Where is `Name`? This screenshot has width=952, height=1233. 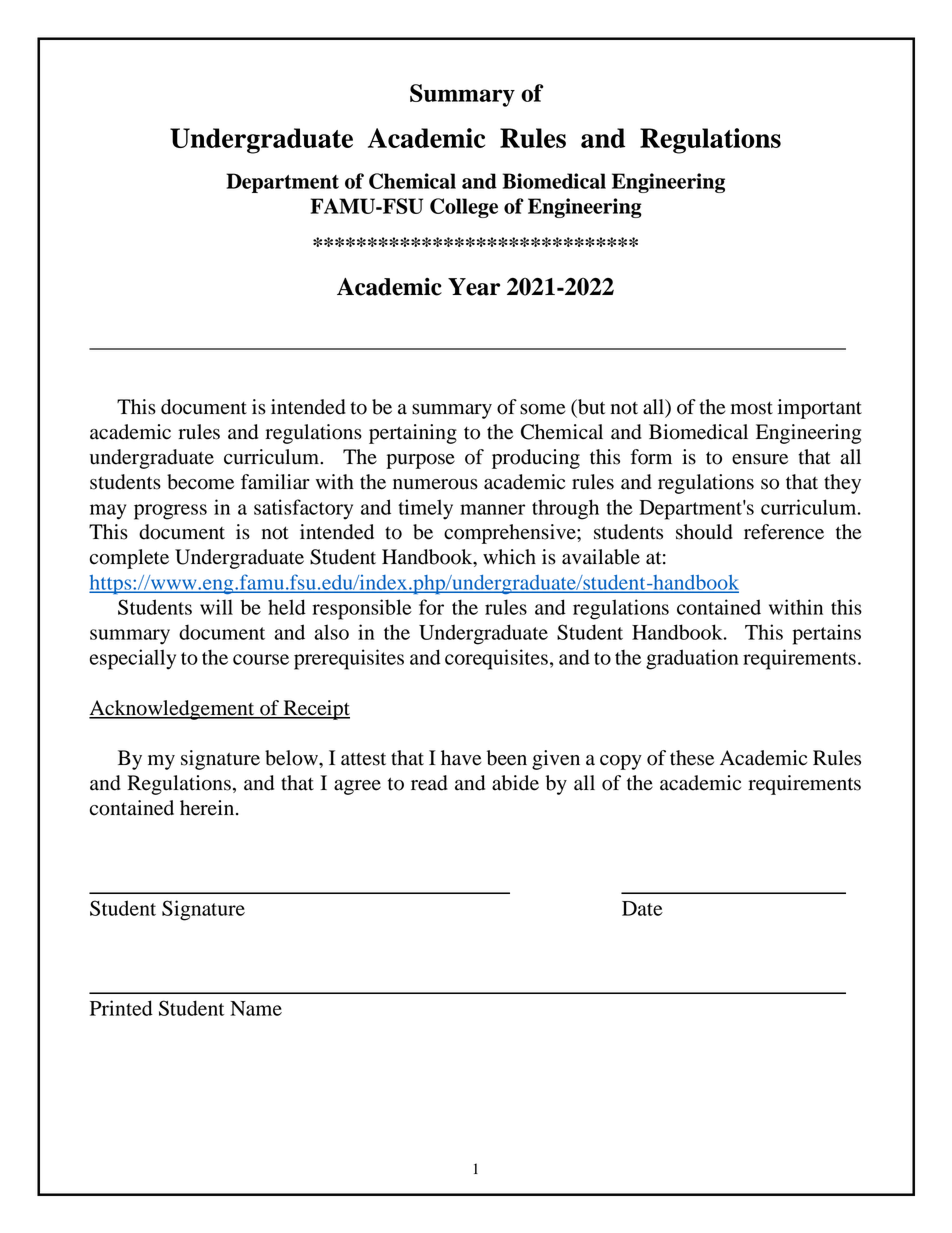
Name is located at coordinates (256, 1008).
